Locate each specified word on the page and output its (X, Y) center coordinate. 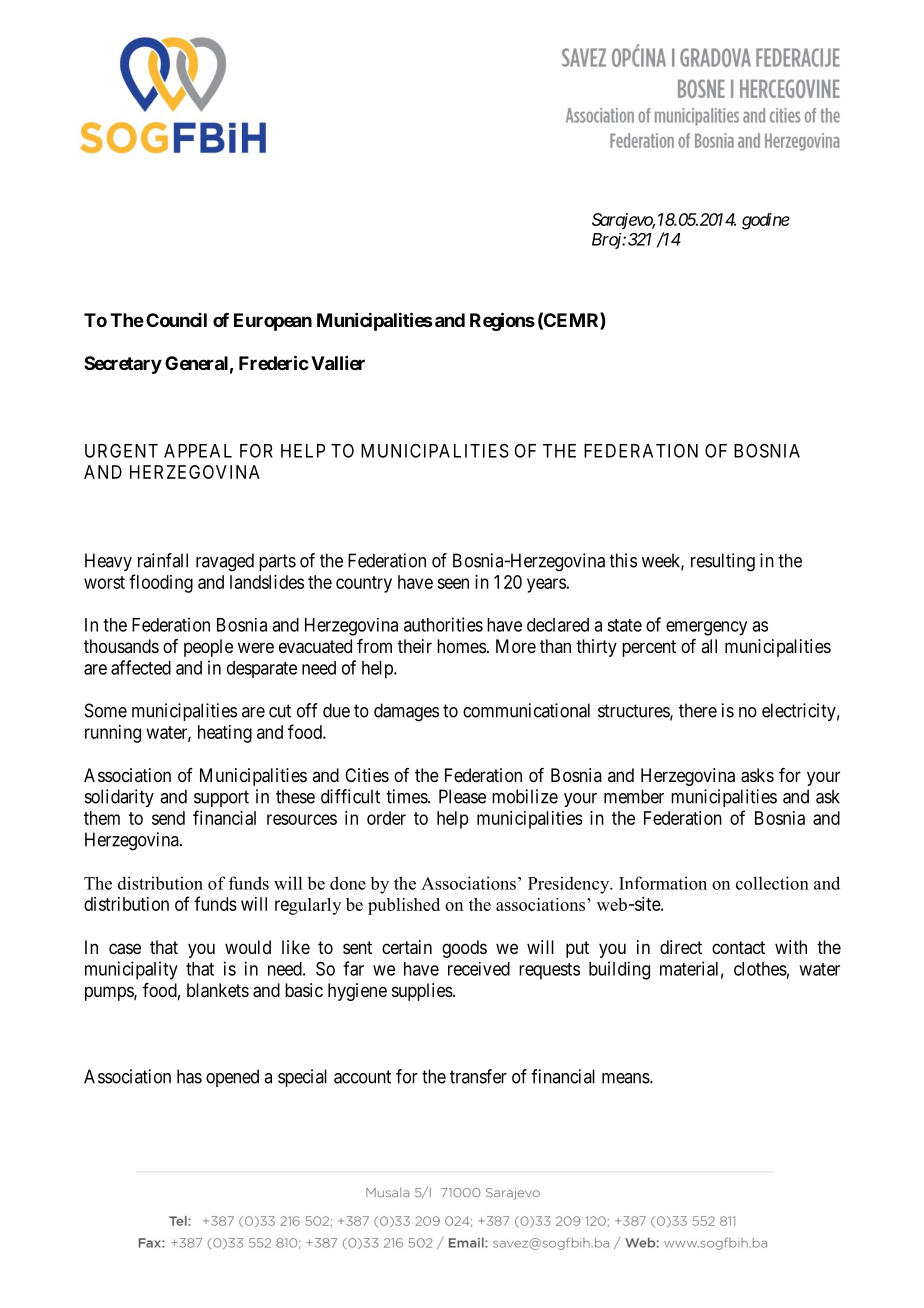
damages (406, 712)
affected (141, 667)
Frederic (274, 362)
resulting (723, 562)
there (698, 710)
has (189, 1076)
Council (176, 320)
